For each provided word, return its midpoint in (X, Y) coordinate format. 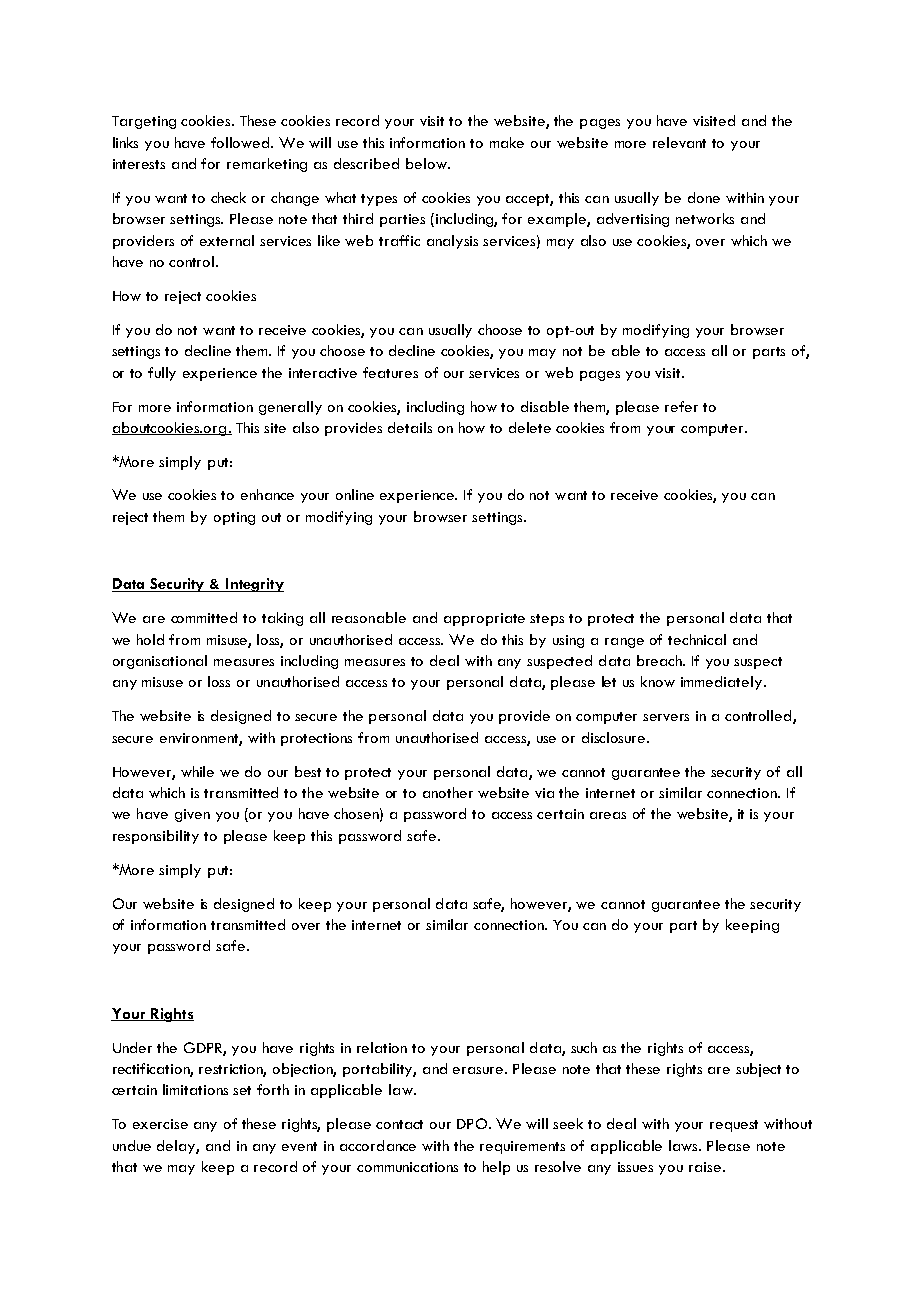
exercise (160, 1124)
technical (697, 639)
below (427, 163)
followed (241, 142)
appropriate (484, 619)
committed (204, 617)
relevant (679, 142)
